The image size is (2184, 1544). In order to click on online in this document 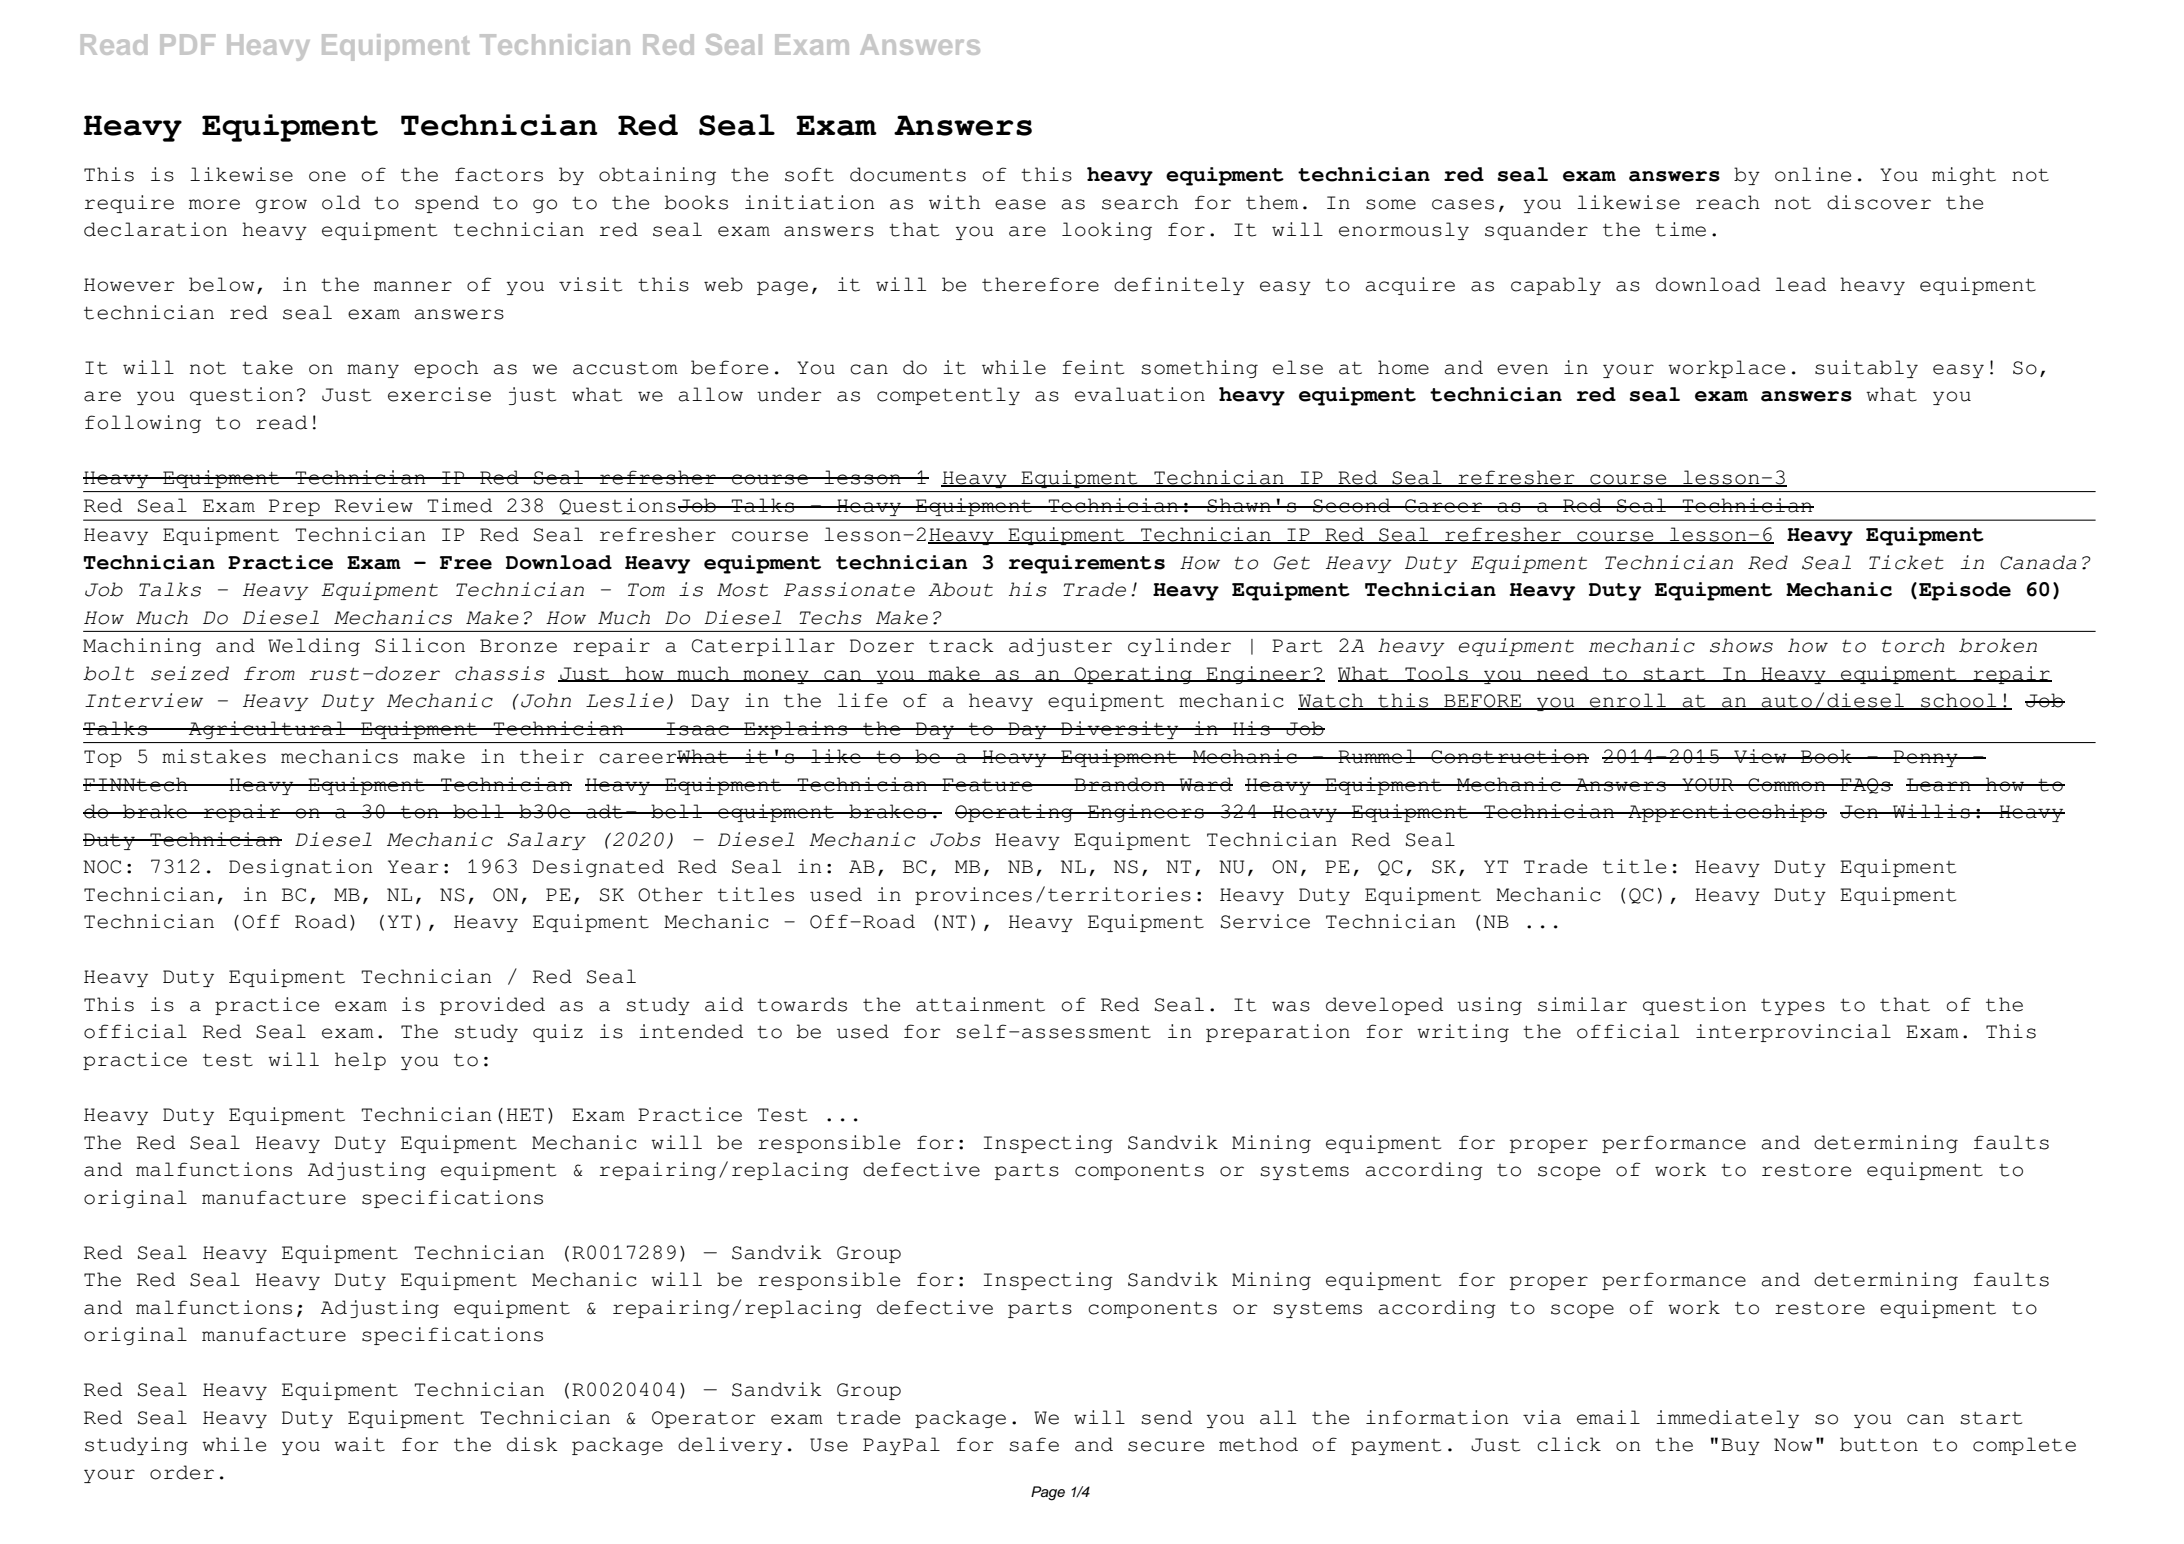, I will do `click(1813, 174)`.
